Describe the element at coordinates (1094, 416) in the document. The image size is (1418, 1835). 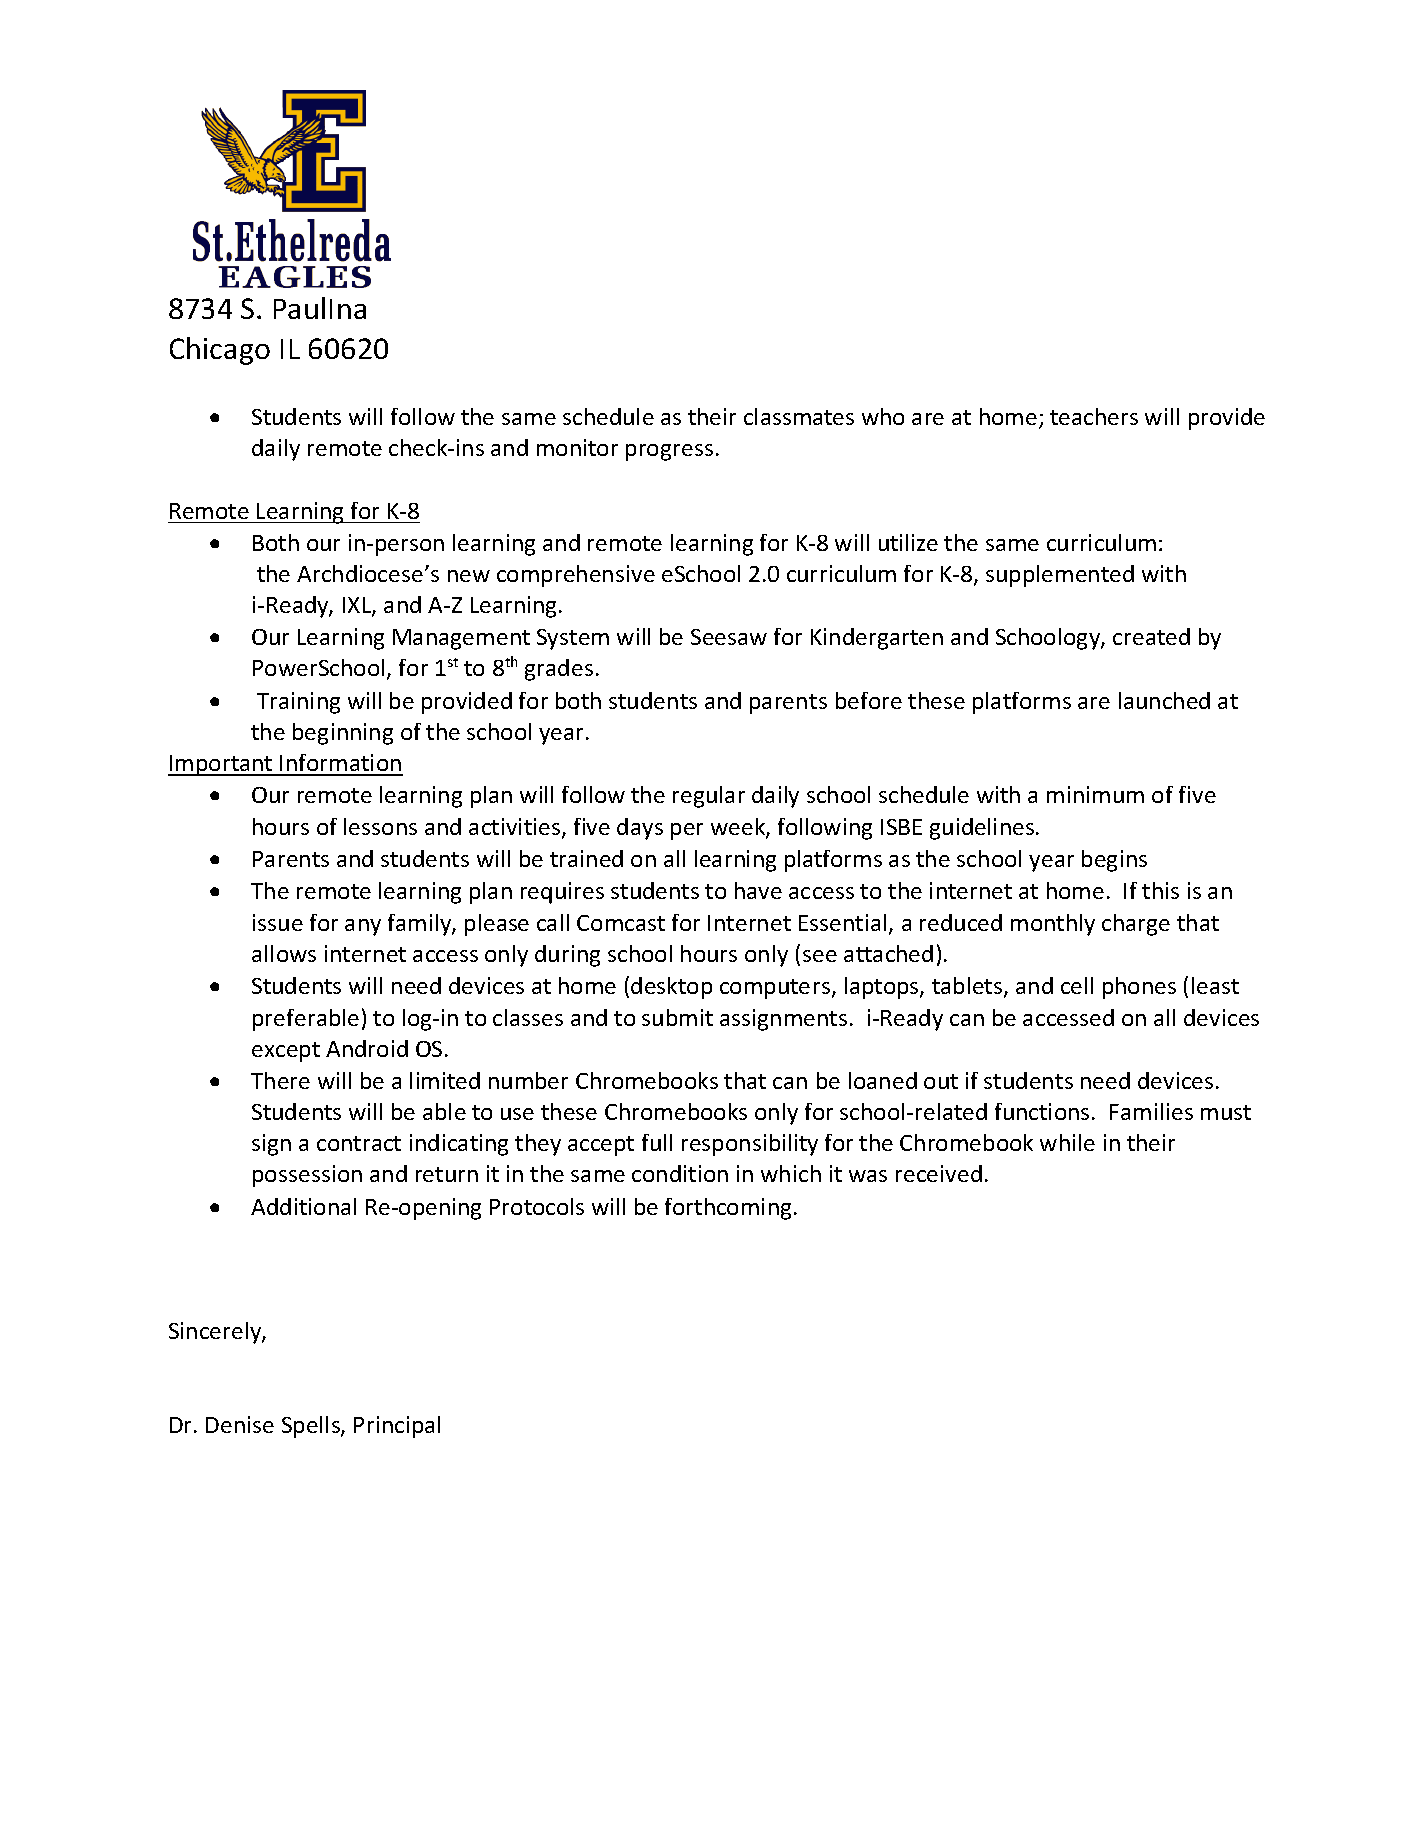
I see `teachers` at that location.
